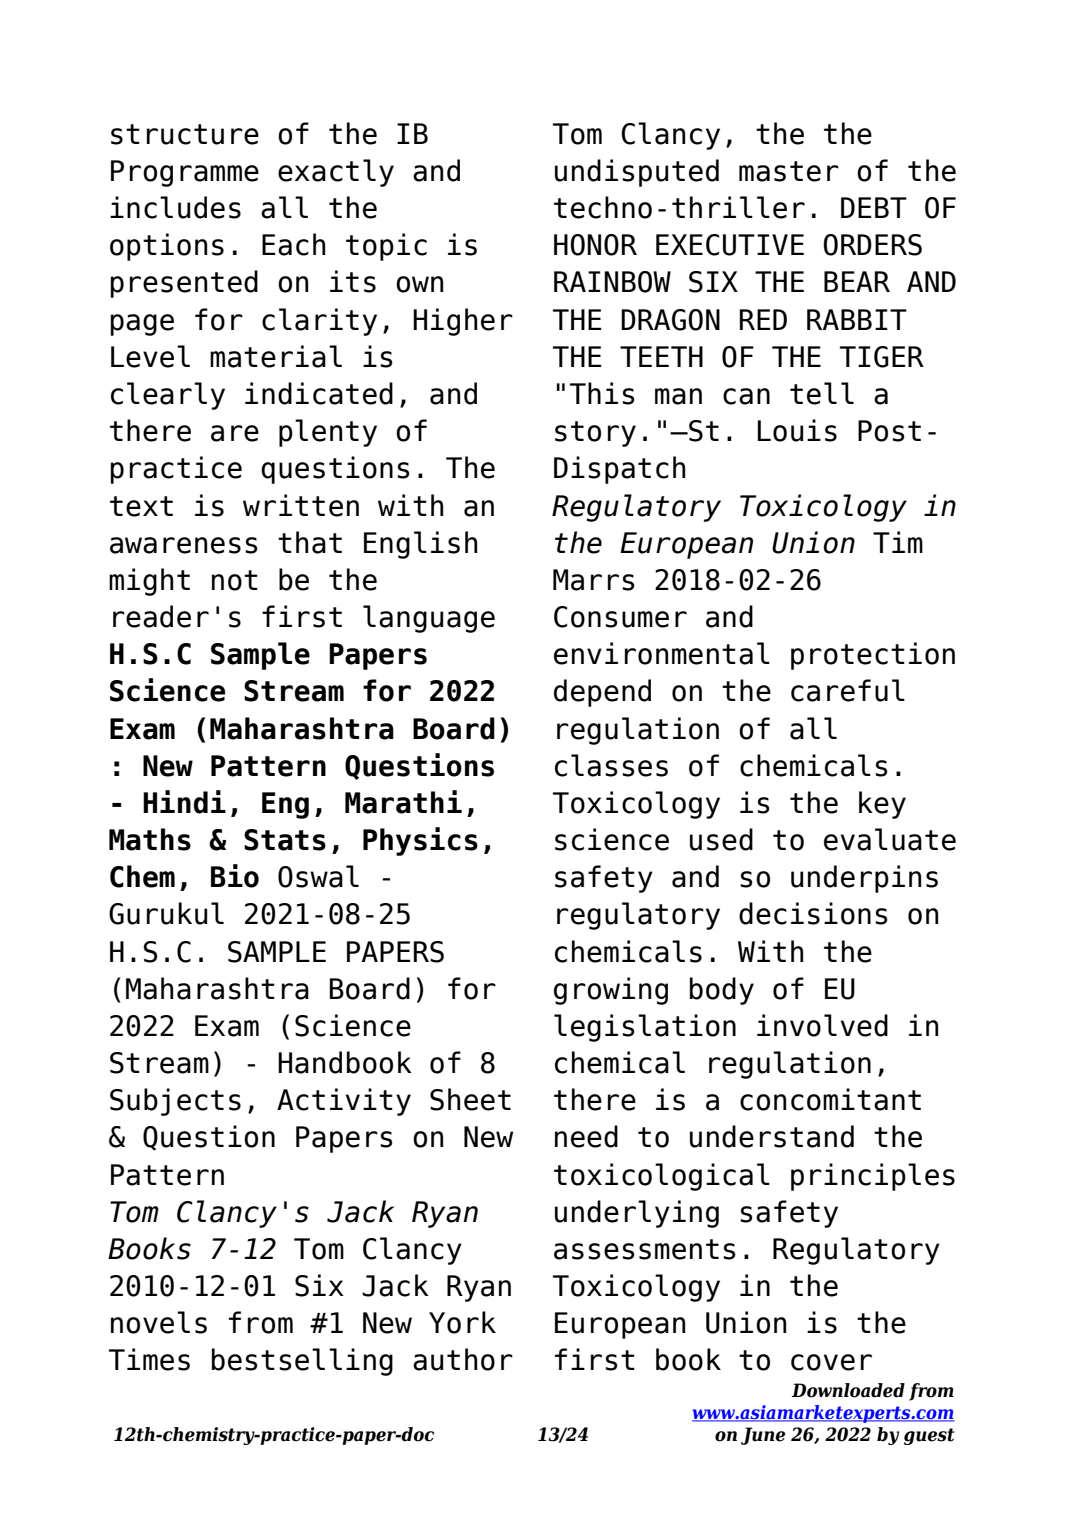 This document has height=1516, width=1069. Describe the element at coordinates (302, 1362) in the document. I see `bestselling` at that location.
